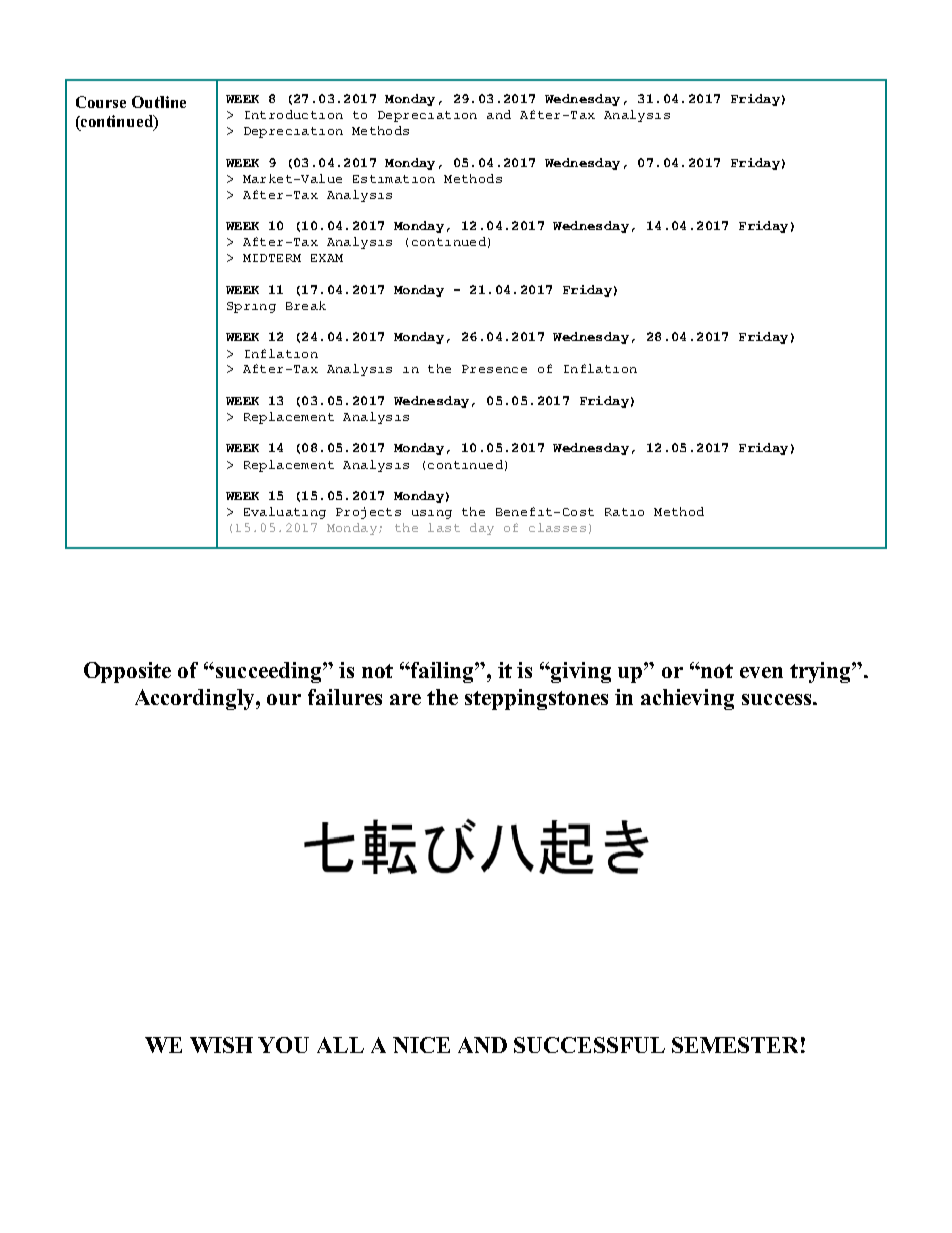 The image size is (952, 1233). I want to click on WISH, so click(221, 1045).
